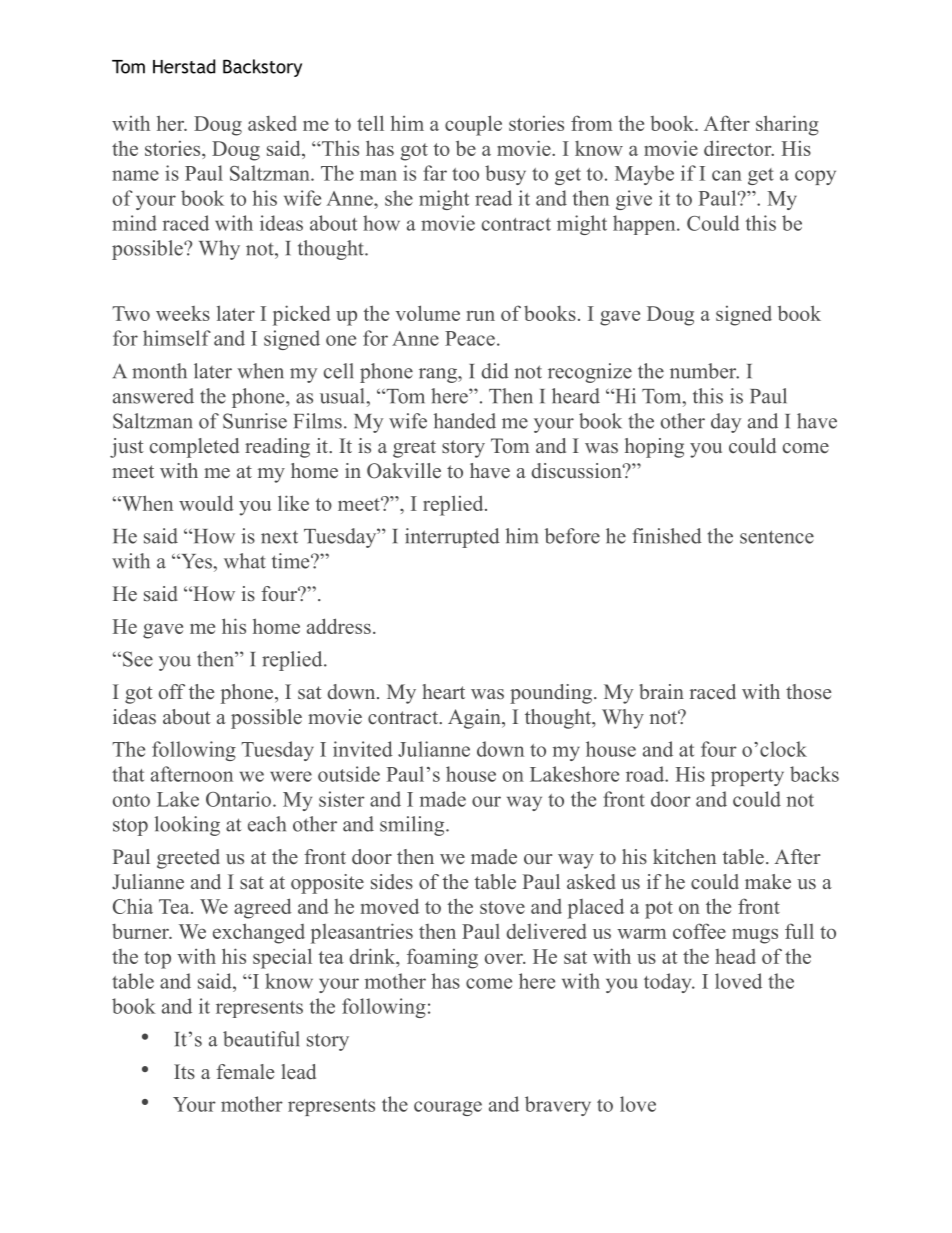 The width and height of the image is (952, 1233). Describe the element at coordinates (448, 1108) in the image. I see `courage` at that location.
